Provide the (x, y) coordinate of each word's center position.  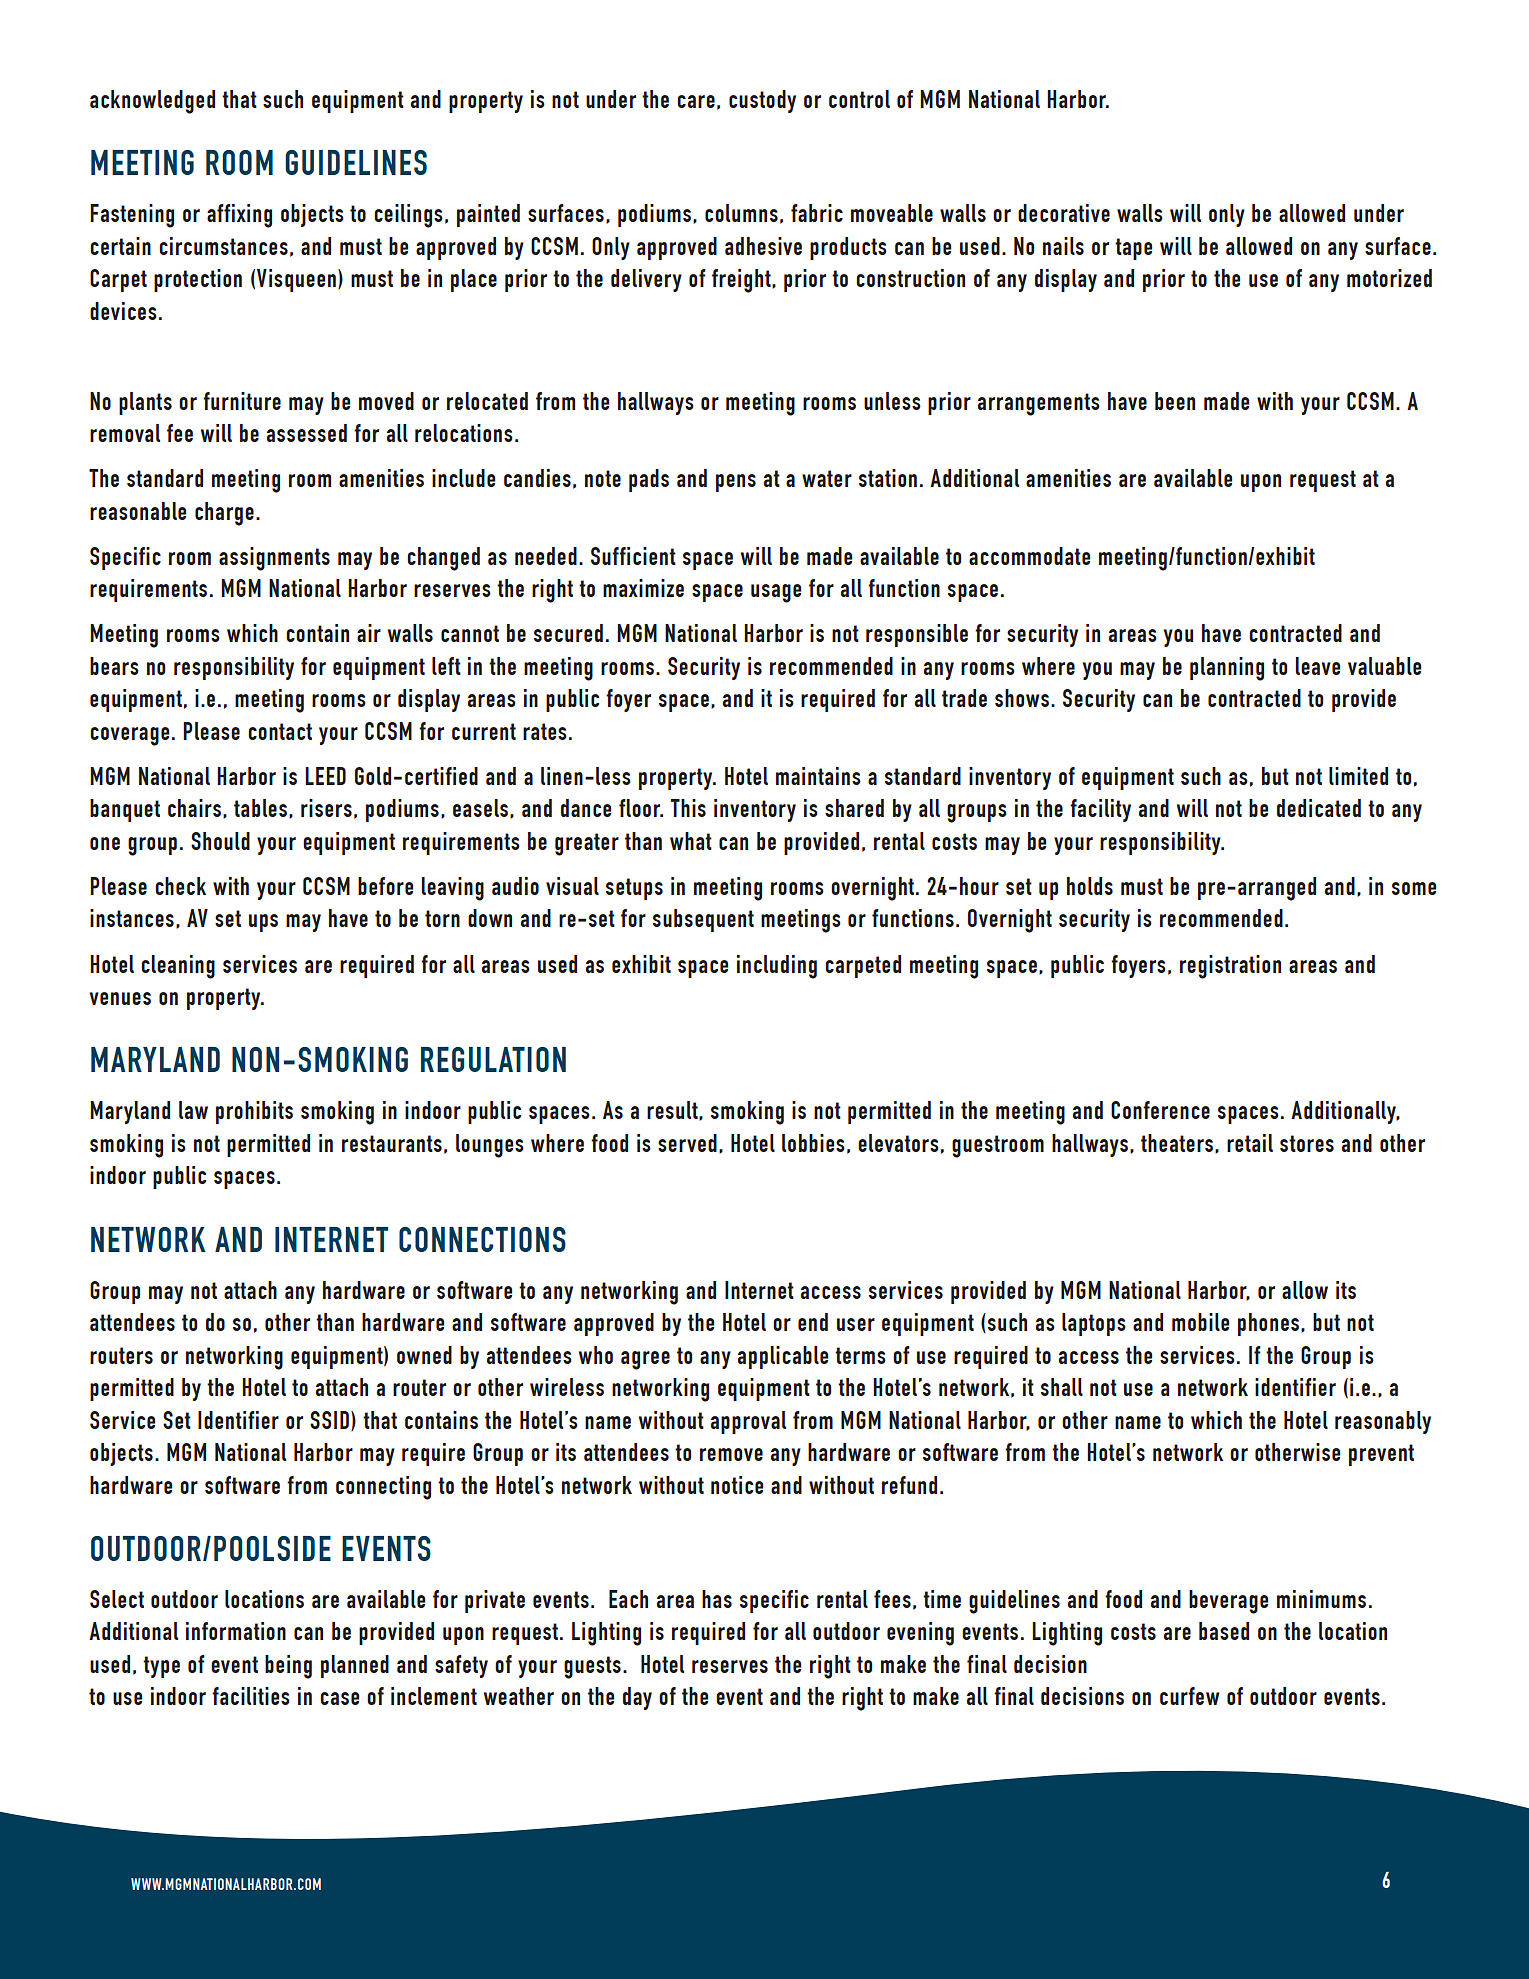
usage (776, 593)
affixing (239, 216)
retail (1250, 1143)
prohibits (254, 1112)
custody (762, 101)
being (288, 1667)
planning (1227, 669)
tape (1133, 249)
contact (280, 731)
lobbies (813, 1143)
